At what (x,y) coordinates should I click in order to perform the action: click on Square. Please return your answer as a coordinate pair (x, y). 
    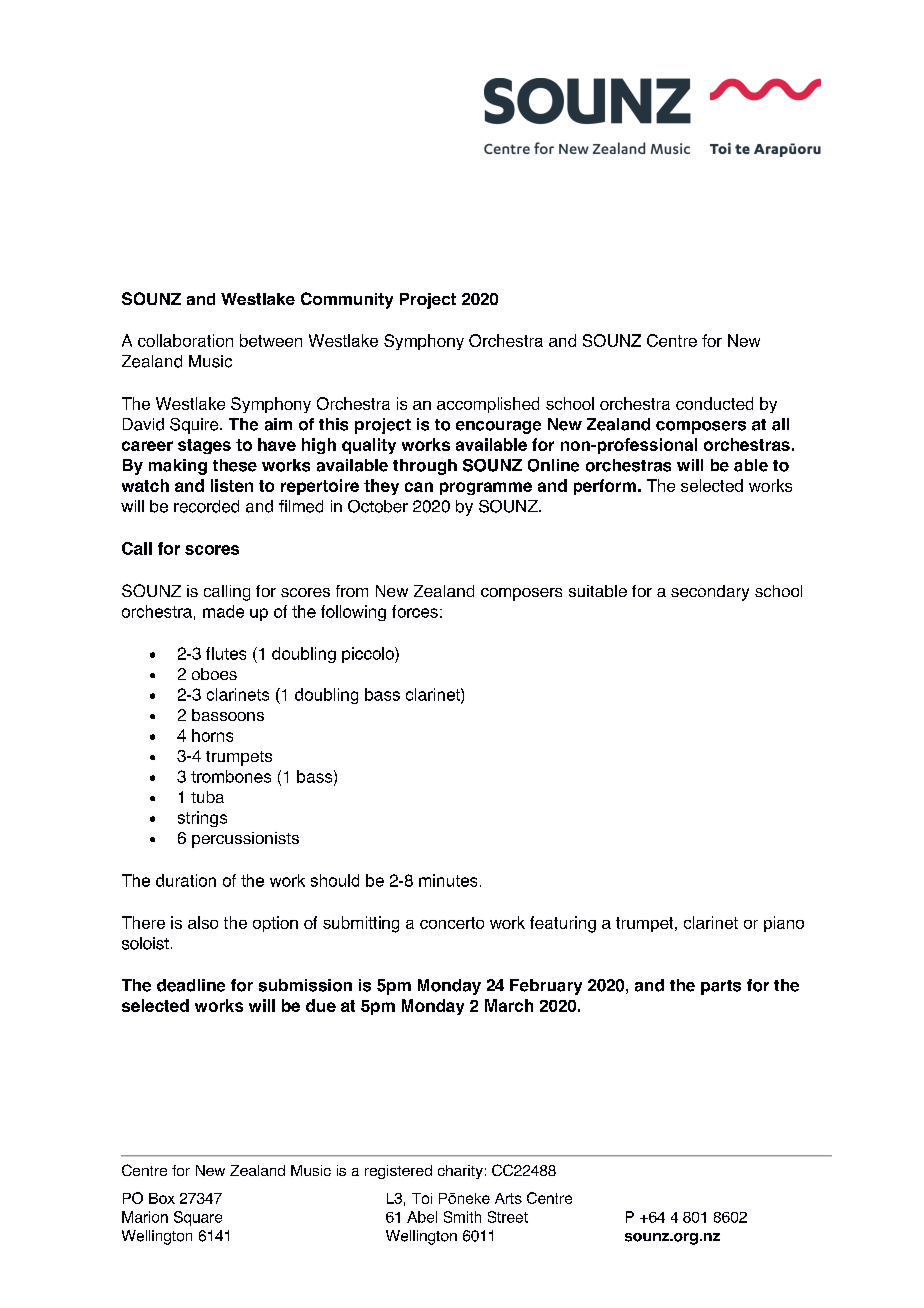
    Looking at the image, I should click on (198, 1218).
